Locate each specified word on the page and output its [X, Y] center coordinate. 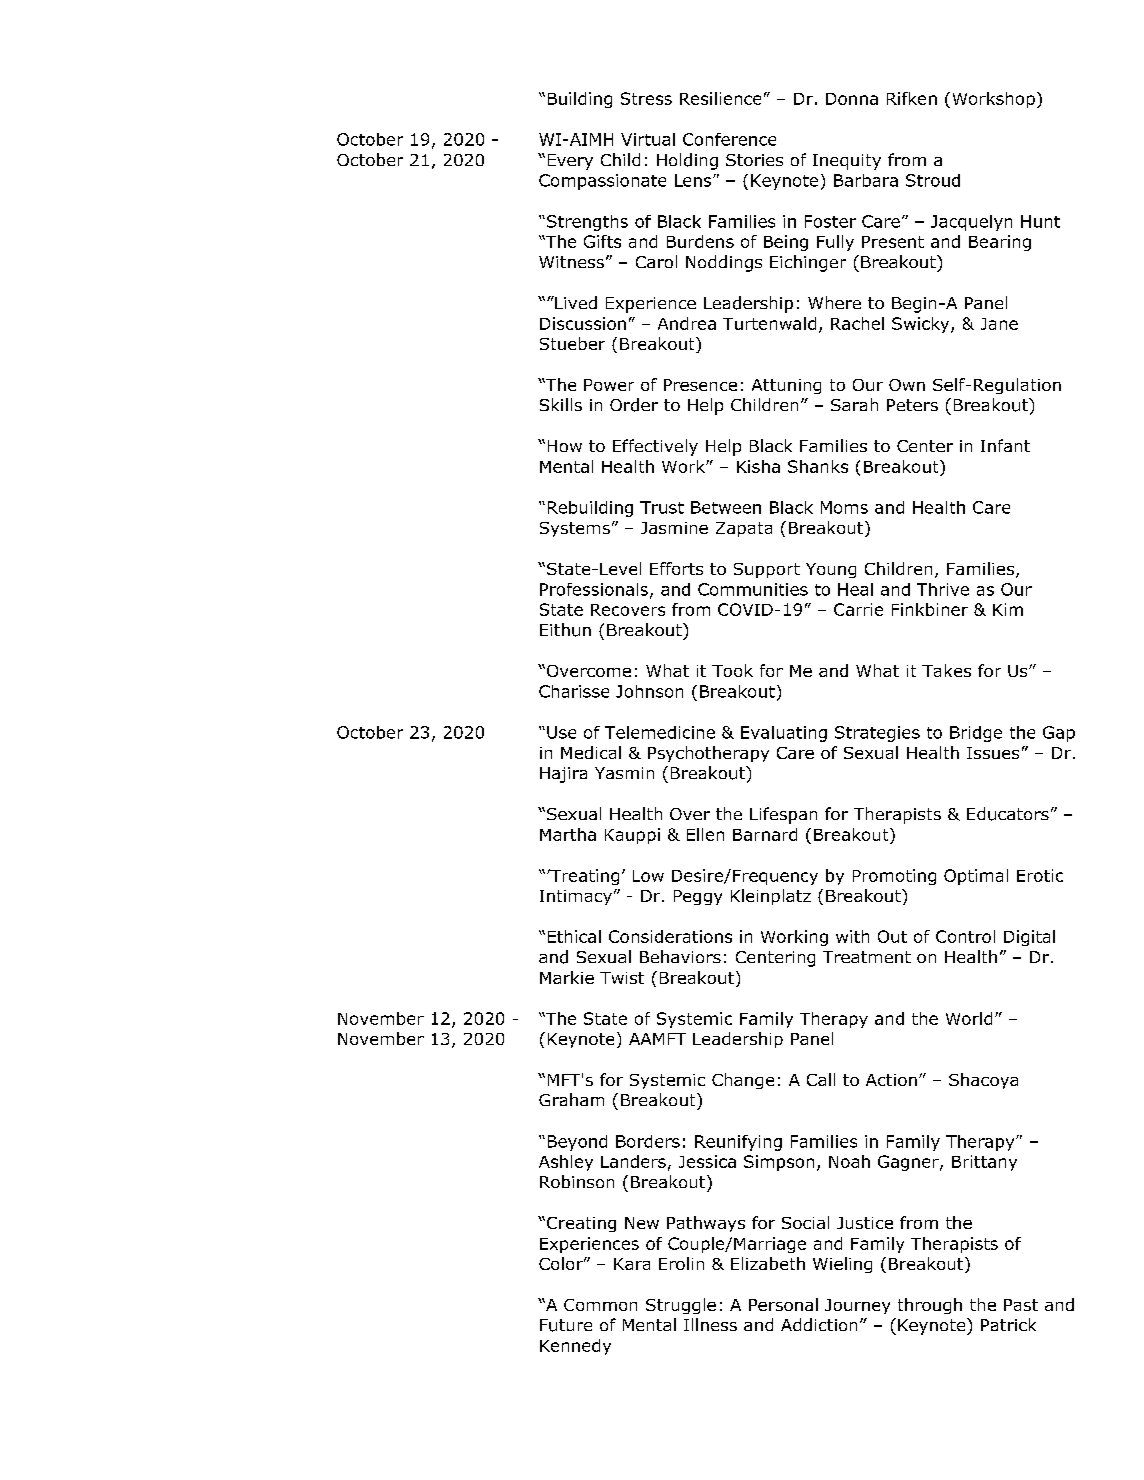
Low [648, 876]
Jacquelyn [971, 223]
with [852, 936]
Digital [1029, 938]
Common [600, 1305]
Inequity [847, 162]
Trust [662, 507]
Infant [1005, 445]
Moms [844, 507]
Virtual [648, 139]
